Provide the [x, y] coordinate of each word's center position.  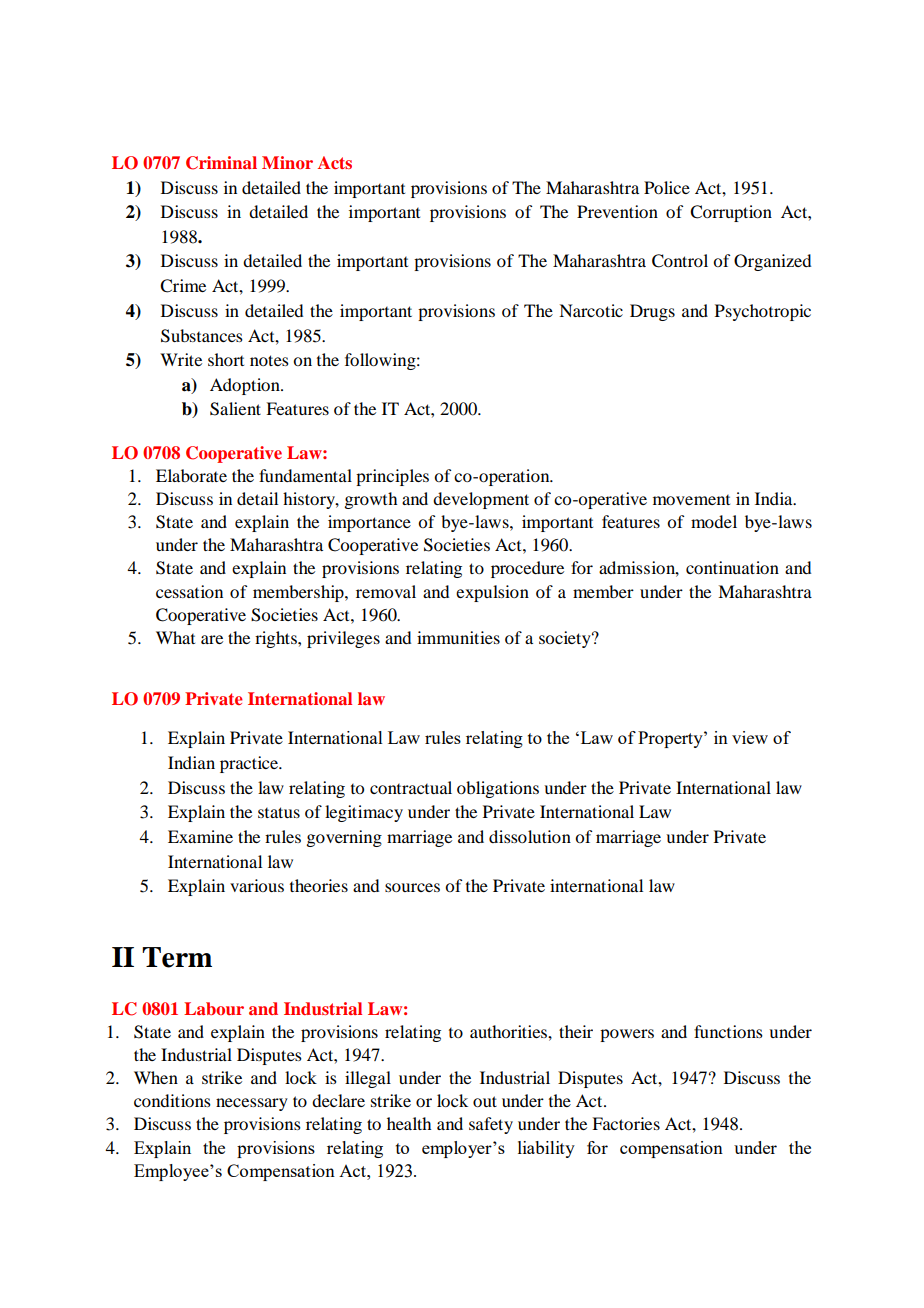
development [481, 500]
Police [667, 187]
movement [691, 500]
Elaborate [191, 475]
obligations [498, 789]
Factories [626, 1123]
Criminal [221, 163]
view [750, 737]
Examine [200, 836]
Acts [335, 162]
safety [491, 1125]
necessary [252, 1104]
